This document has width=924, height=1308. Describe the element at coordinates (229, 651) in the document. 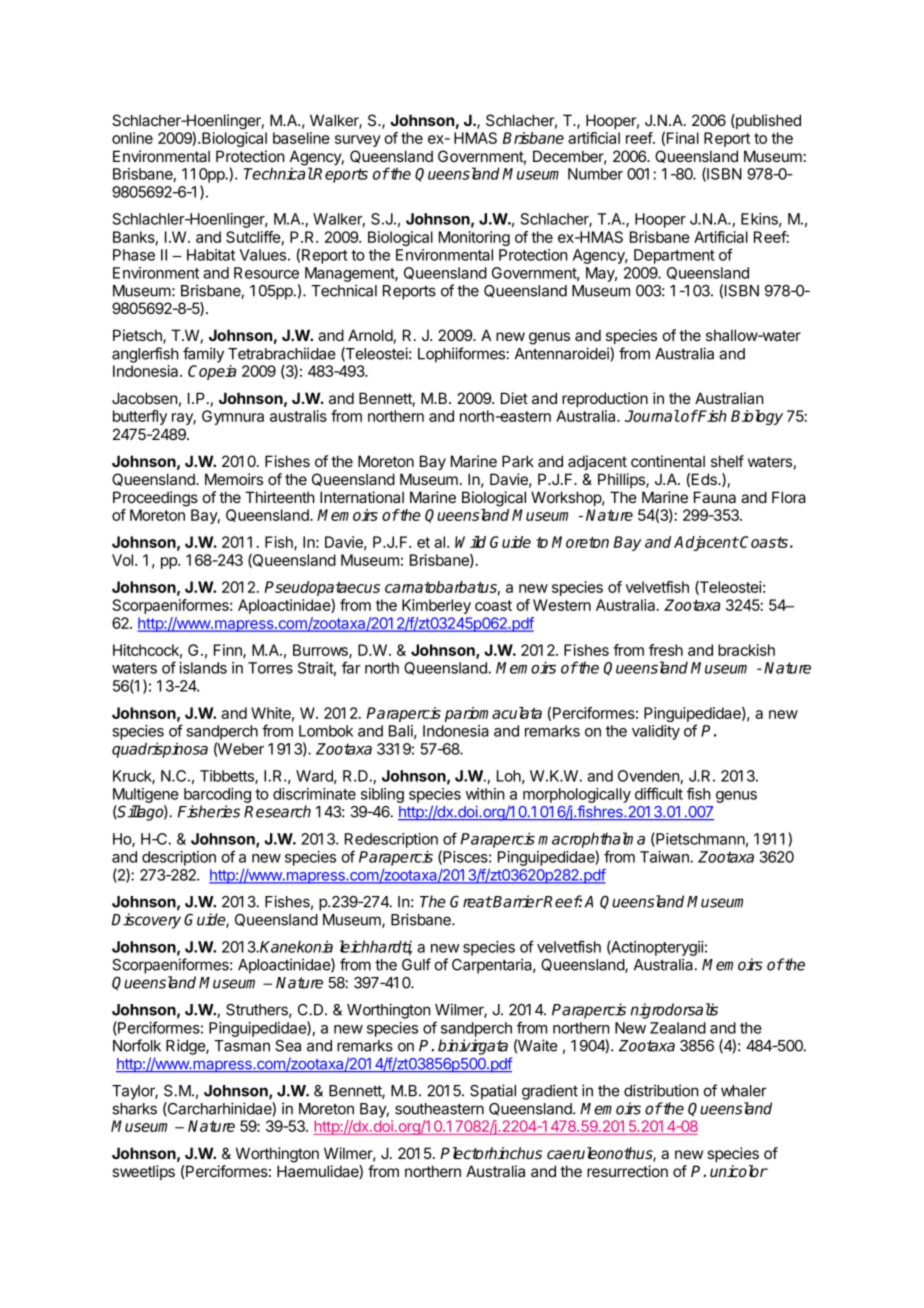

I see `Finn` at that location.
